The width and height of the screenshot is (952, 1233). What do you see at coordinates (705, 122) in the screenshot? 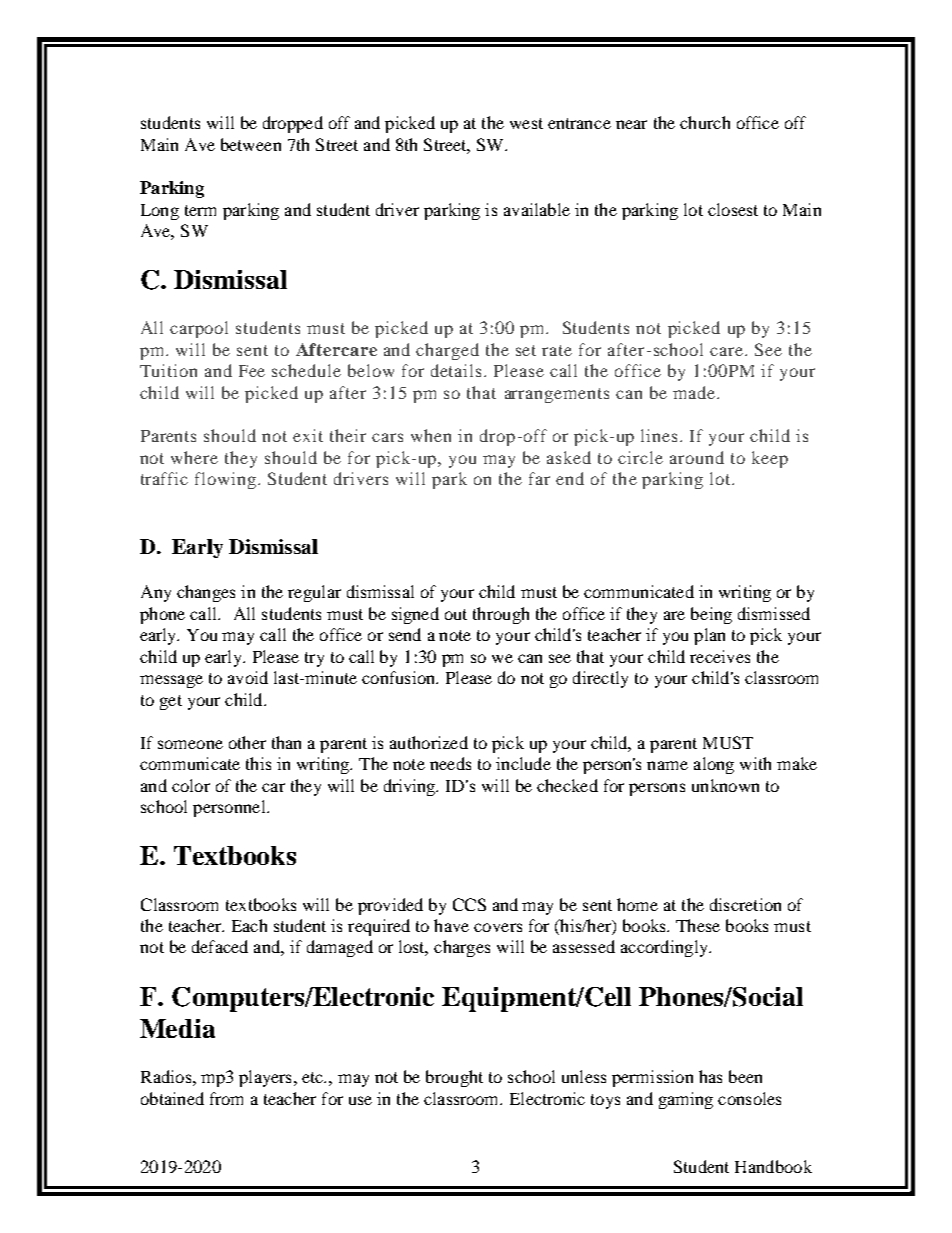
I see `church` at bounding box center [705, 122].
